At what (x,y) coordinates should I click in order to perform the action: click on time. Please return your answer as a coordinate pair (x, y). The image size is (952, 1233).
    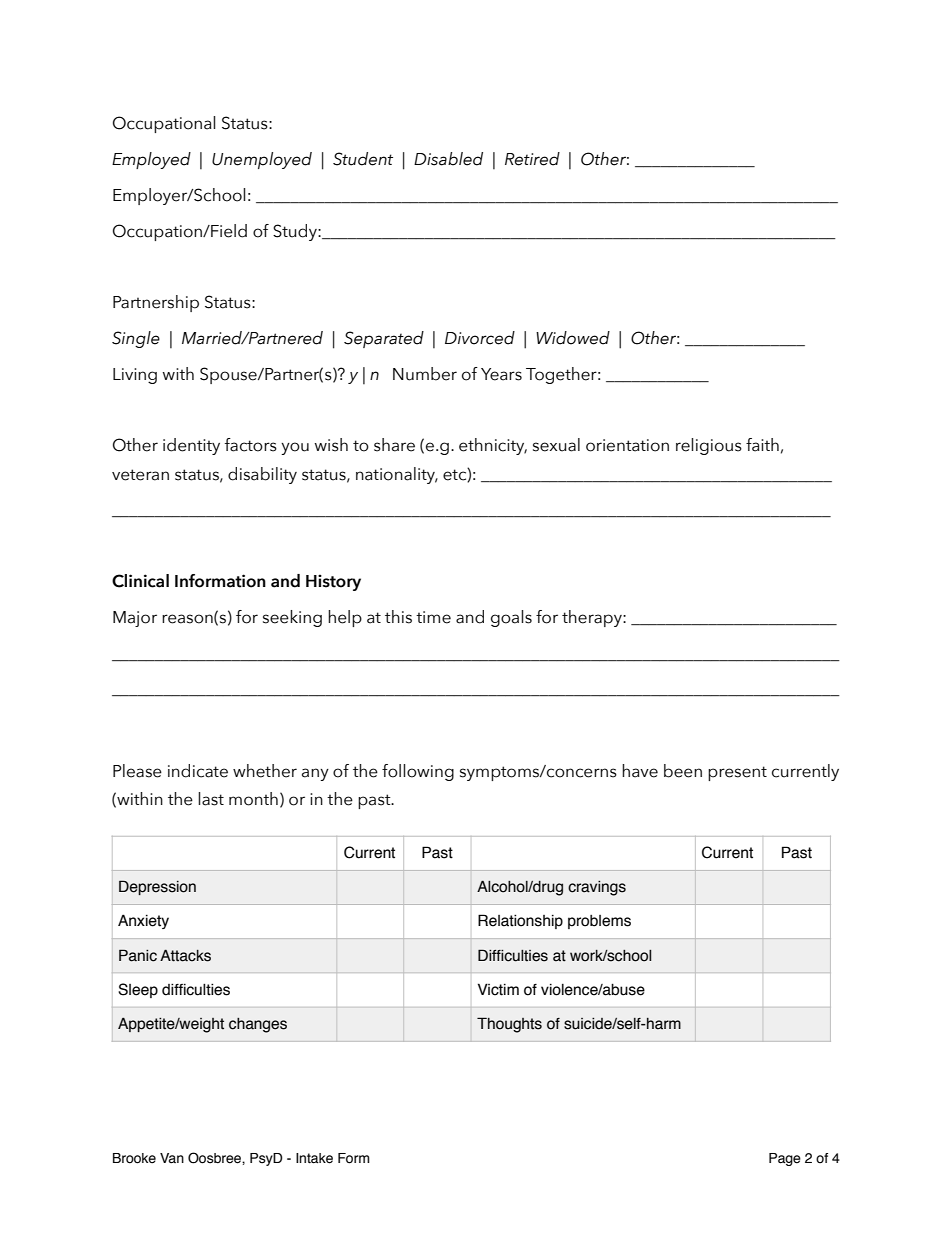
    Looking at the image, I should click on (433, 617).
